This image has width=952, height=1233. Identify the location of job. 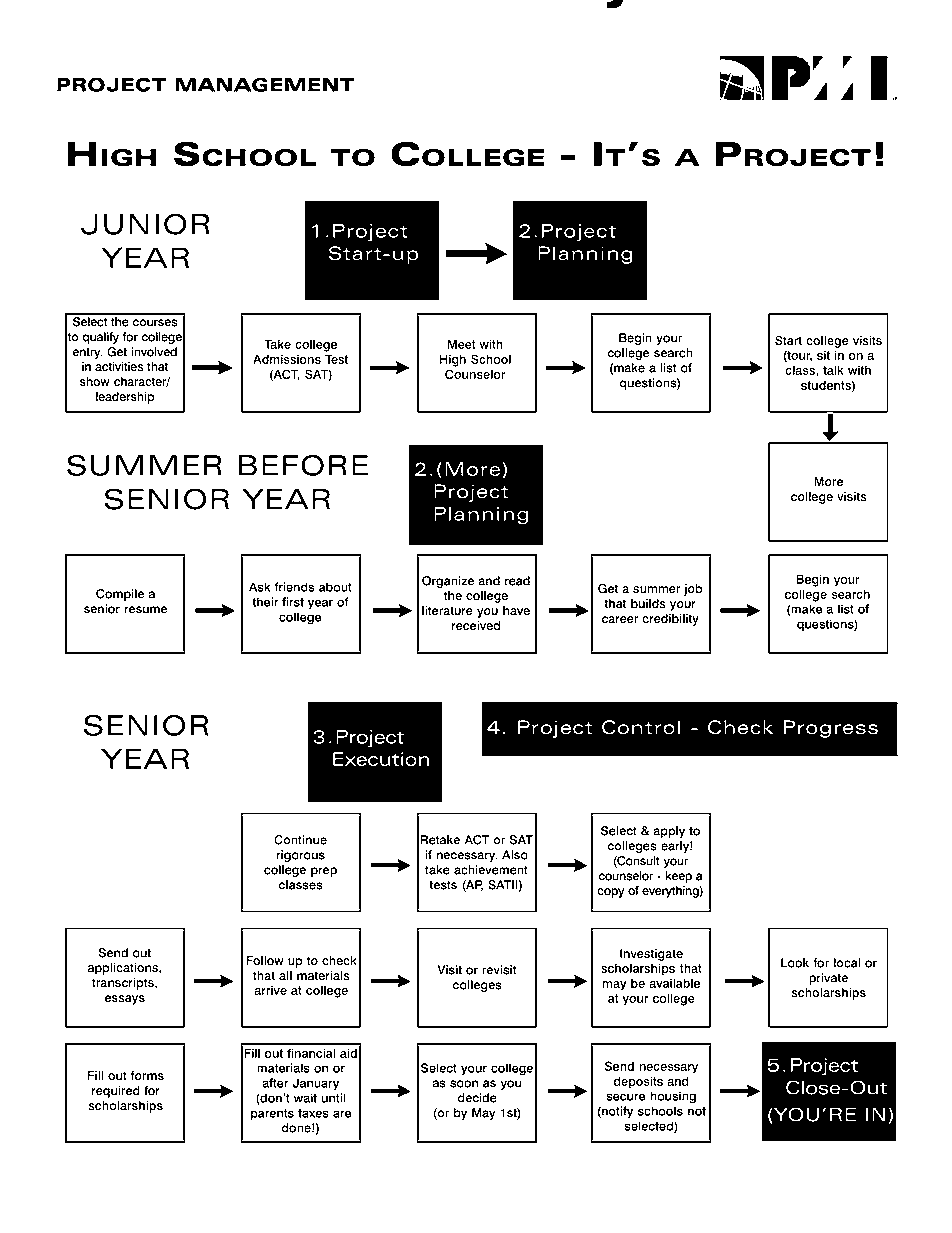
(693, 590).
